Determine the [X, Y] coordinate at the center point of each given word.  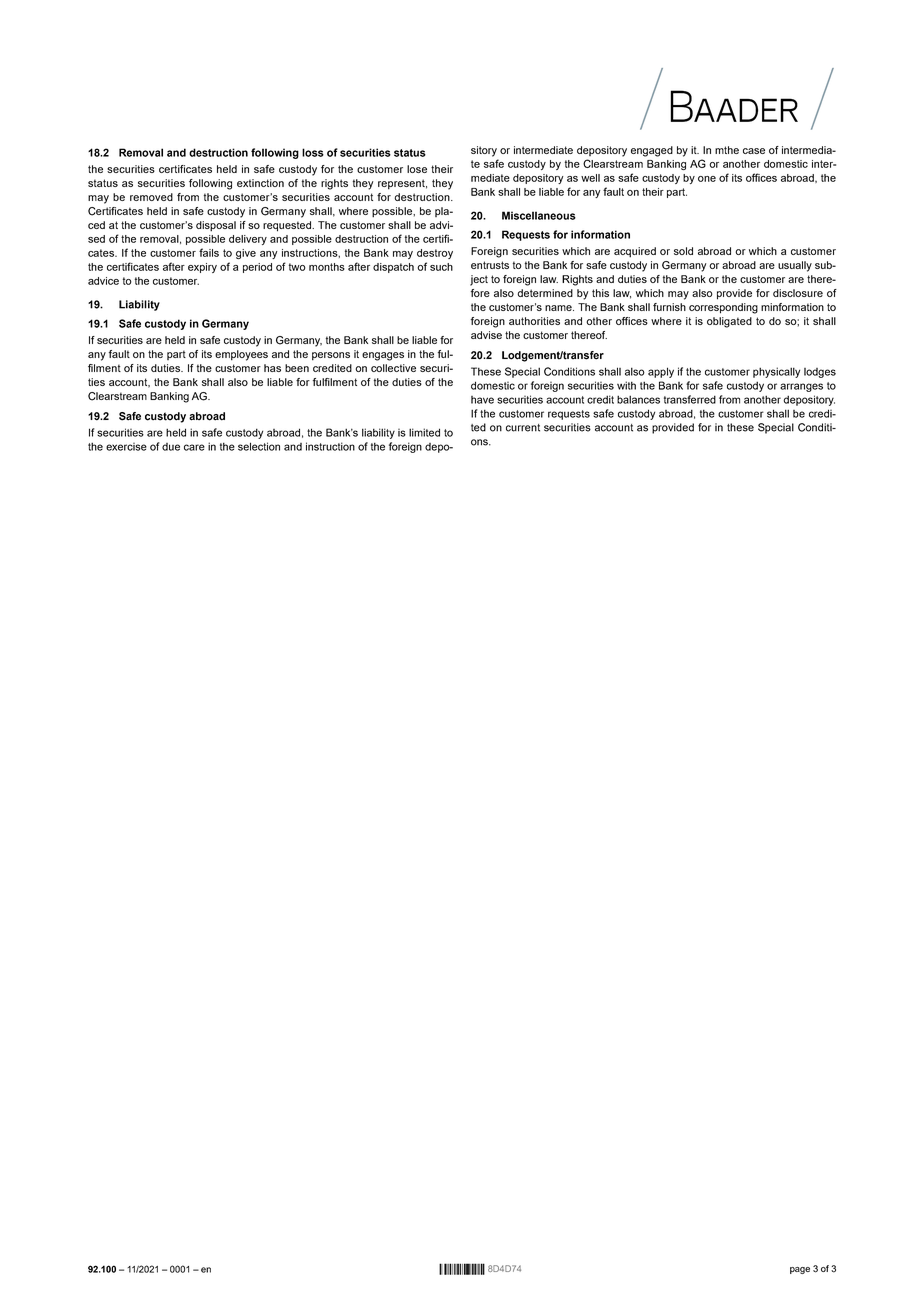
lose [417, 169]
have [482, 400]
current [523, 428]
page [800, 1270]
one [707, 179]
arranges [801, 387]
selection [259, 446]
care [194, 447]
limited [424, 432]
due [171, 447]
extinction [260, 183]
